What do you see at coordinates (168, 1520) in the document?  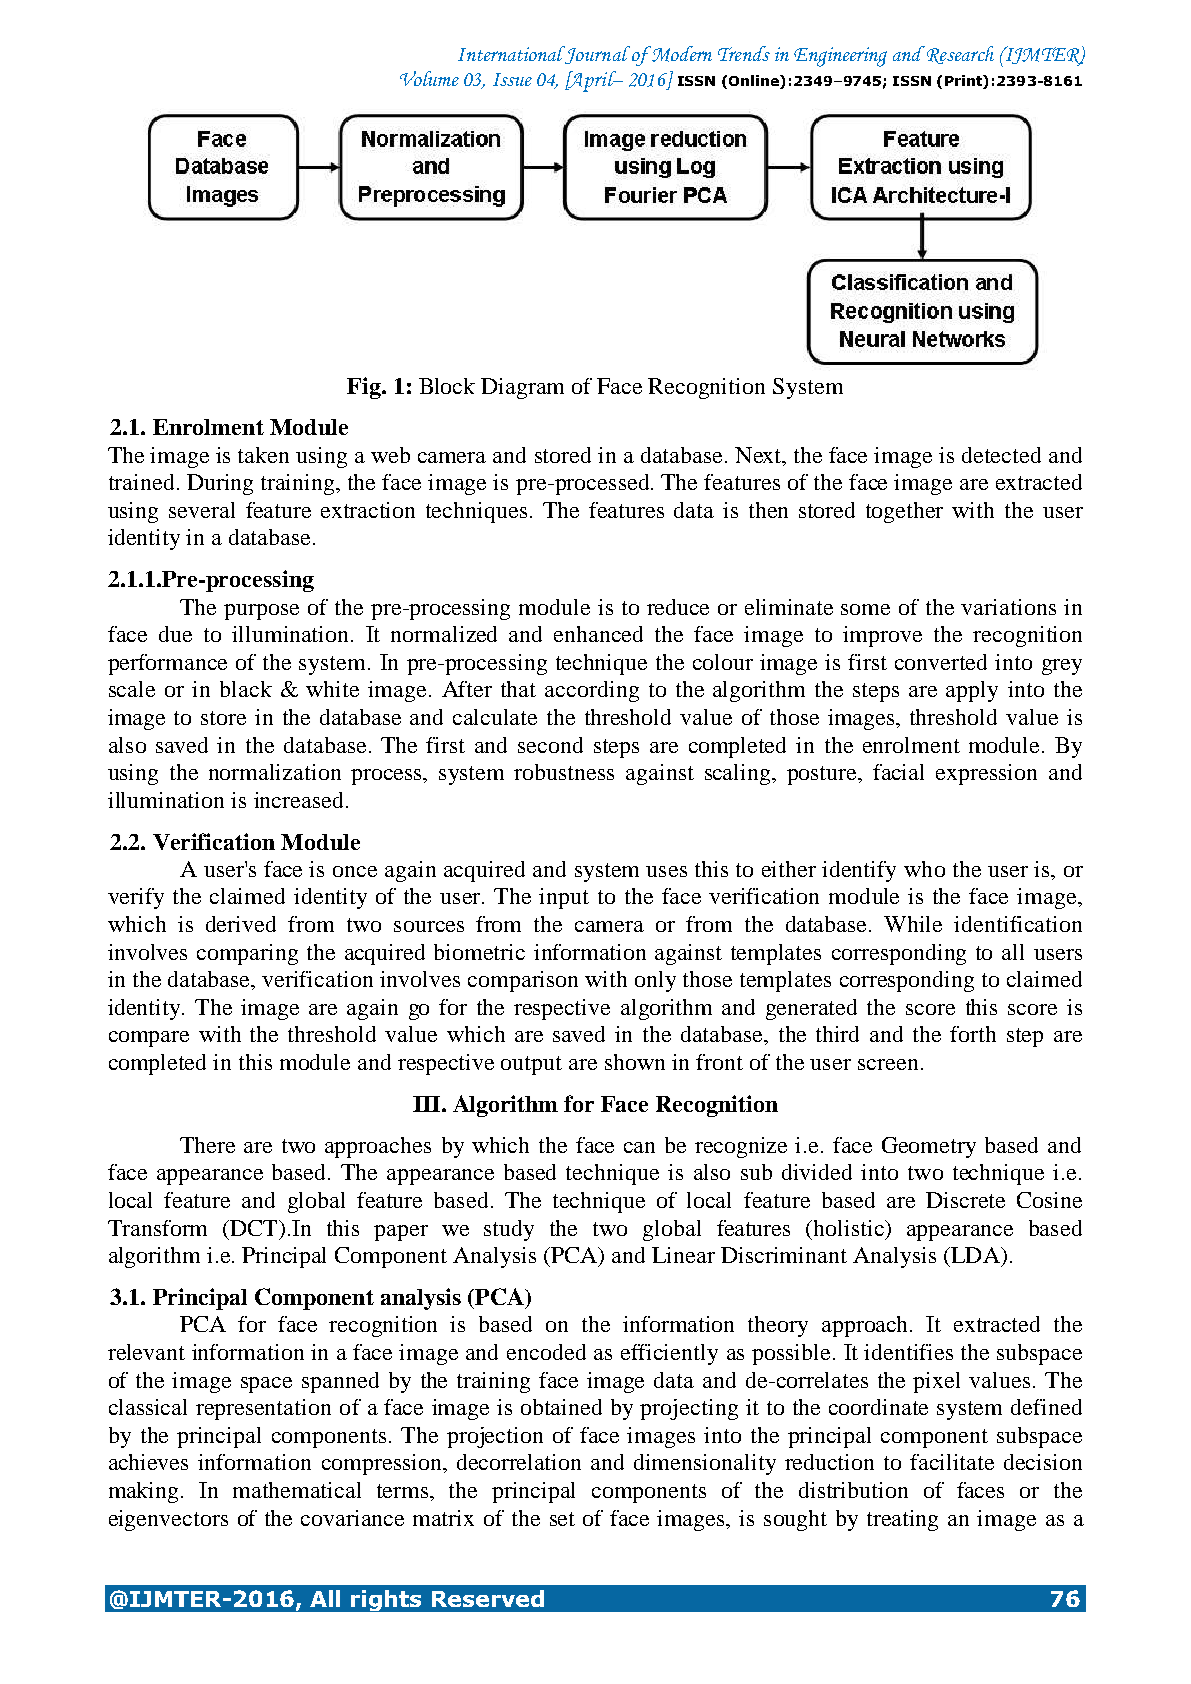 I see `eigenvectors` at bounding box center [168, 1520].
